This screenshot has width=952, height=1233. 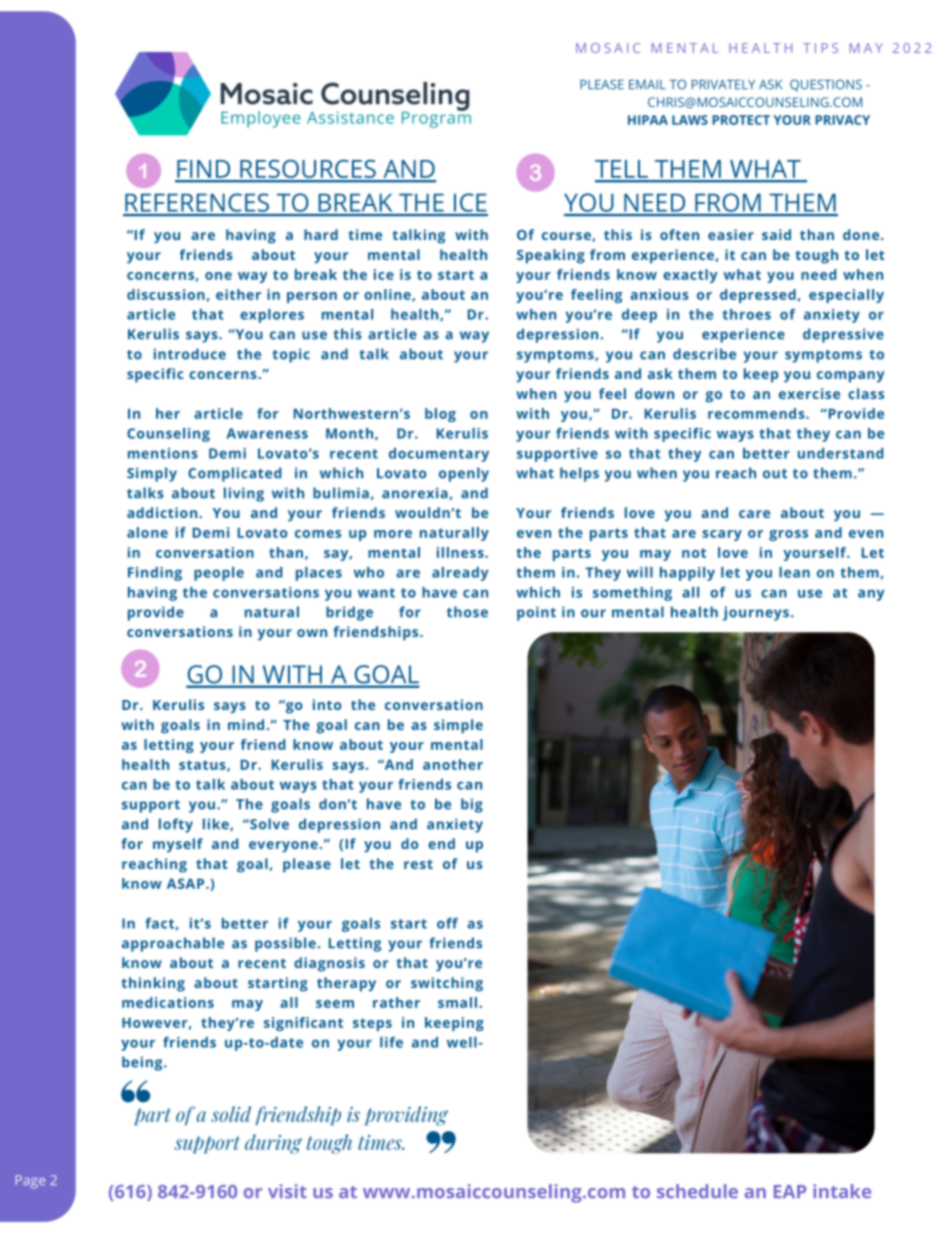 I want to click on PROTECT, so click(x=741, y=120).
